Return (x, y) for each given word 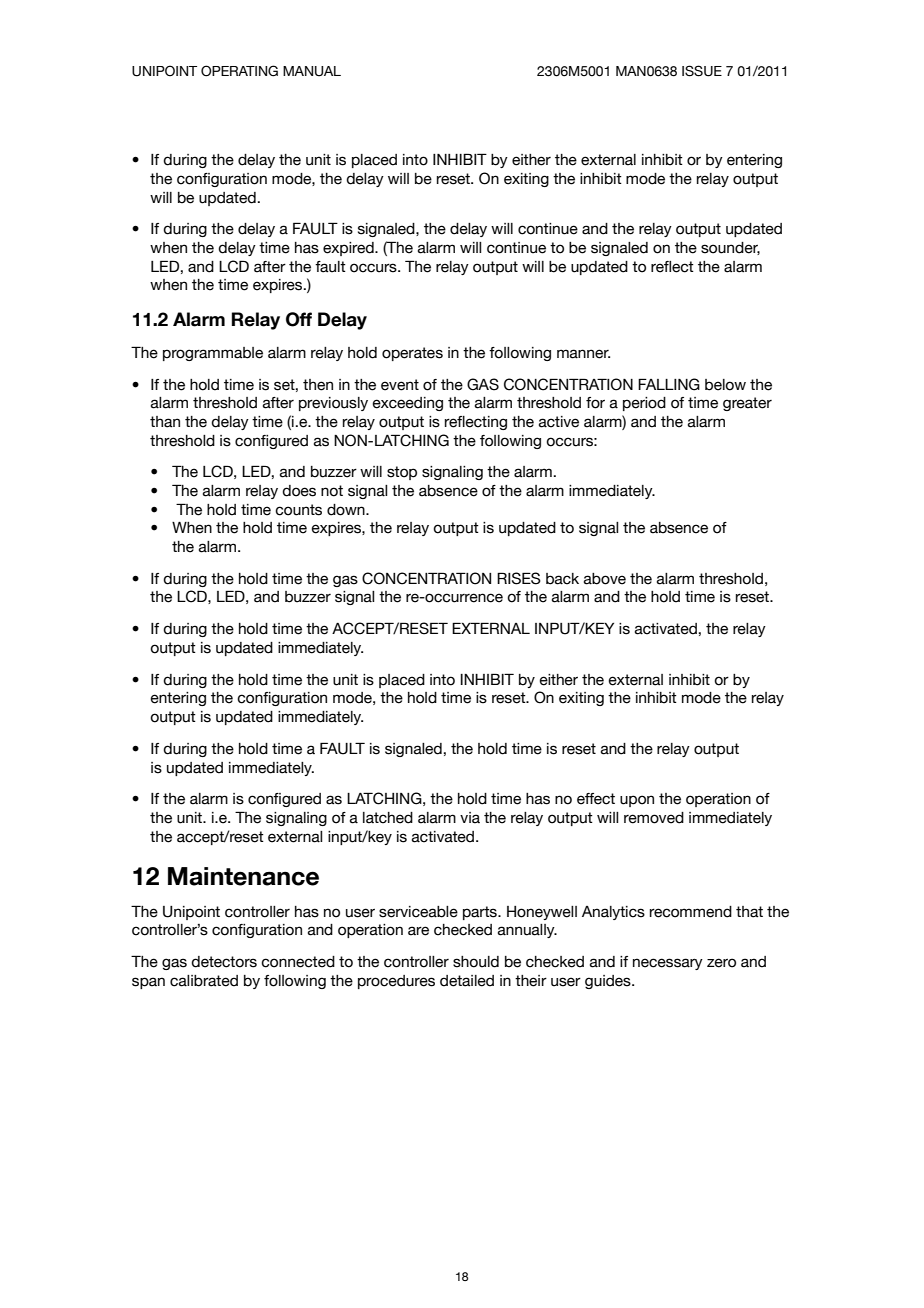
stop (402, 473)
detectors (224, 962)
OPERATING (239, 71)
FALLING (669, 384)
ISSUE (702, 71)
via (470, 818)
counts (298, 510)
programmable (213, 354)
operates (412, 354)
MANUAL (312, 71)
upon (637, 801)
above (605, 579)
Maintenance (243, 876)
